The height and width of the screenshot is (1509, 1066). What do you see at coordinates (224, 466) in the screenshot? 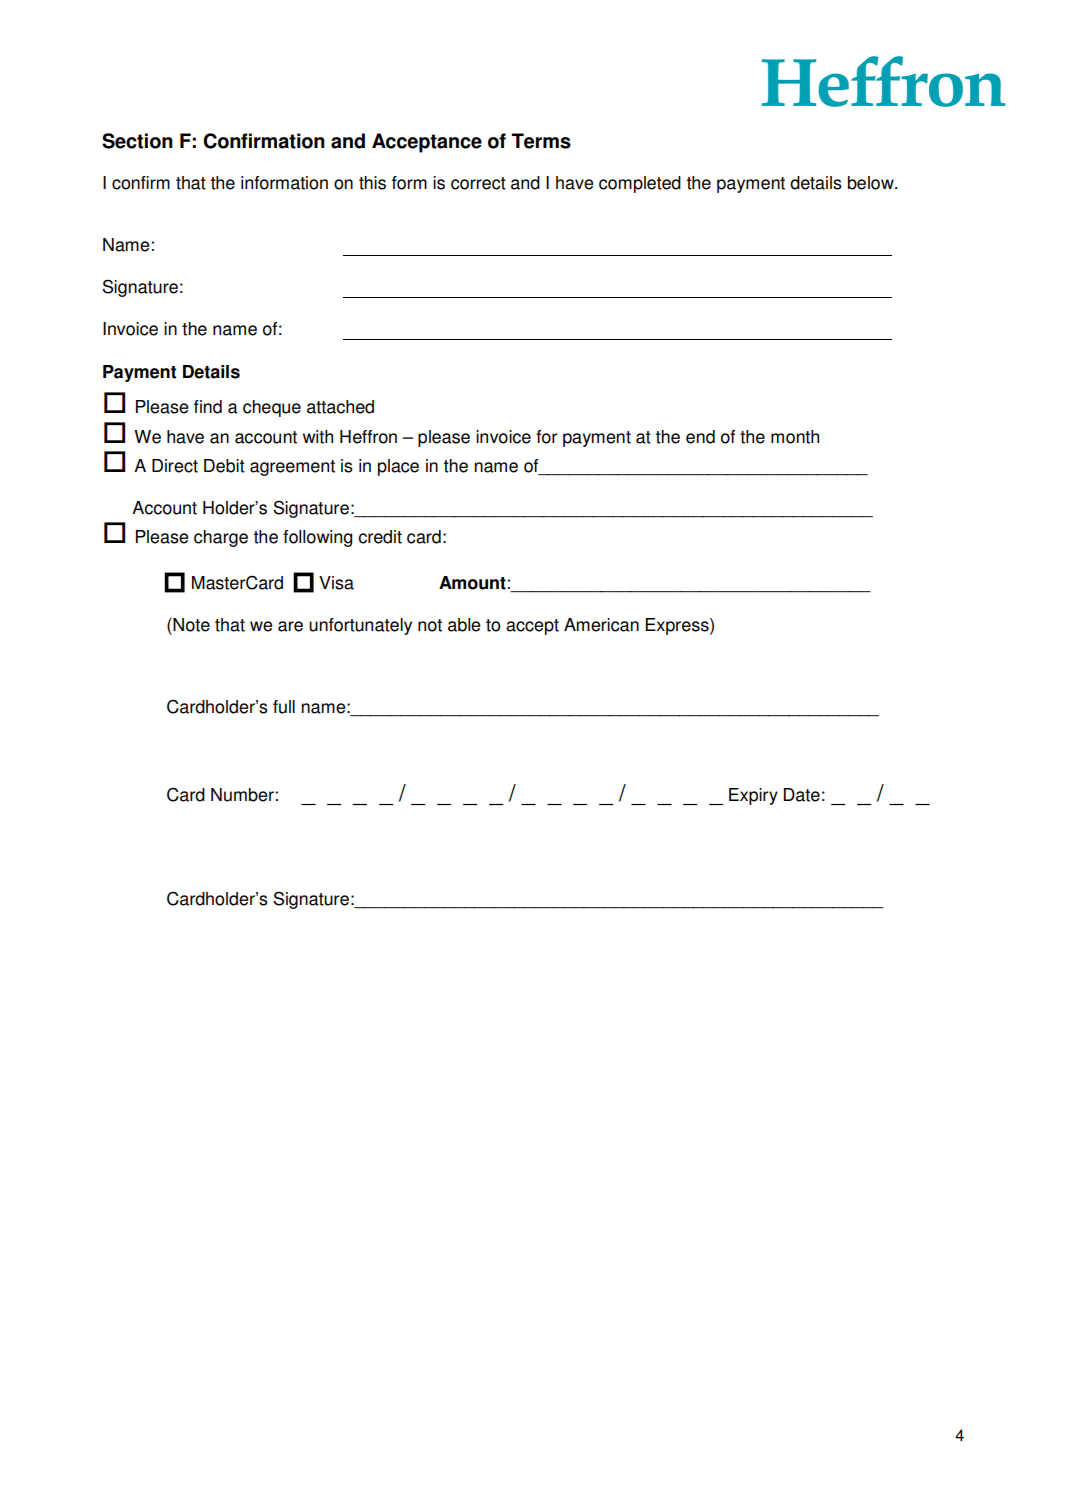
I see `Debit` at bounding box center [224, 466].
